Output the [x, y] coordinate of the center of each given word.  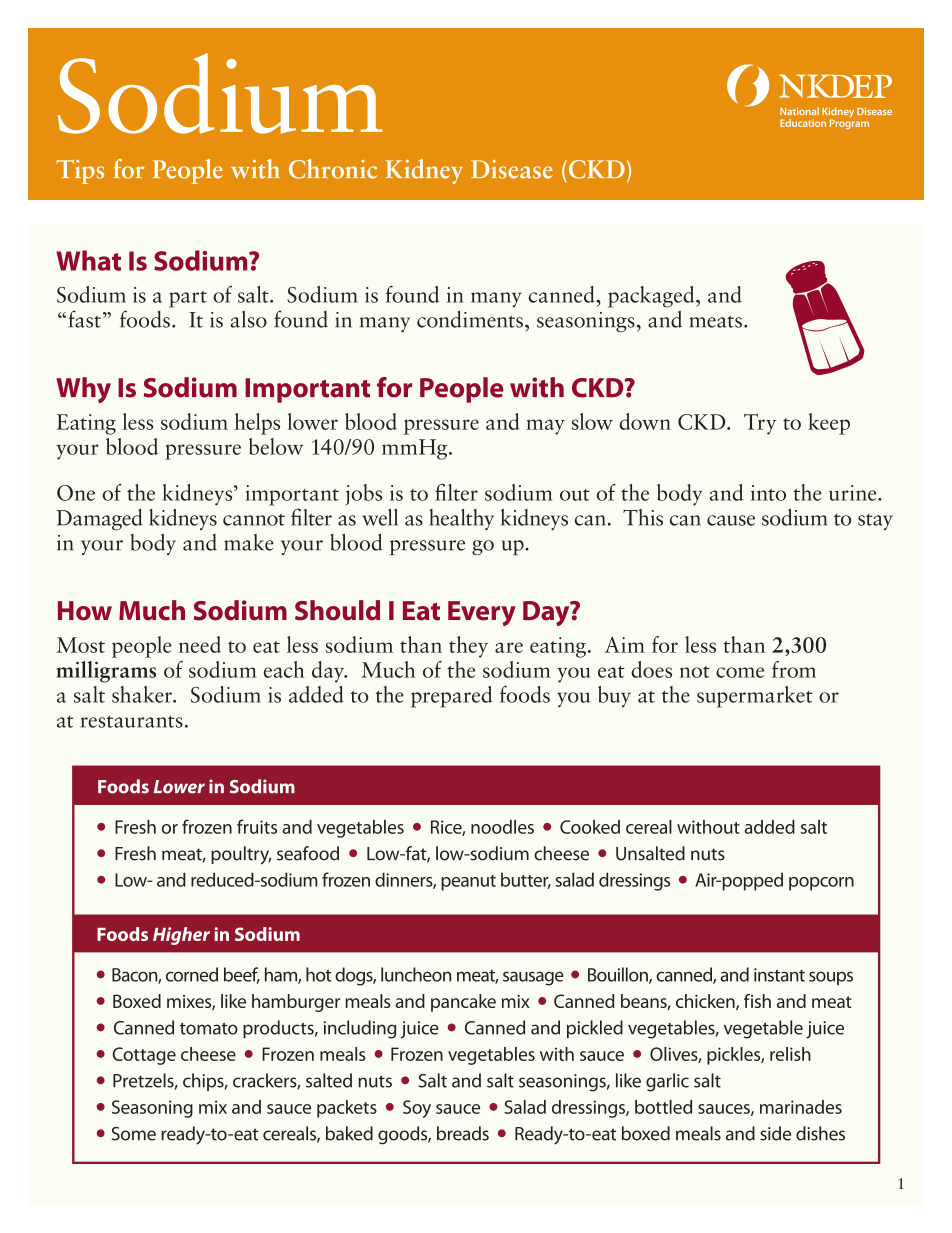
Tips [80, 172]
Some [134, 1134]
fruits [257, 826]
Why [83, 390]
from [794, 669]
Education [803, 123]
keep [829, 424]
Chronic [333, 169]
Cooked [590, 827]
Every [482, 613]
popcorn [821, 884]
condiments [470, 319]
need [200, 644]
